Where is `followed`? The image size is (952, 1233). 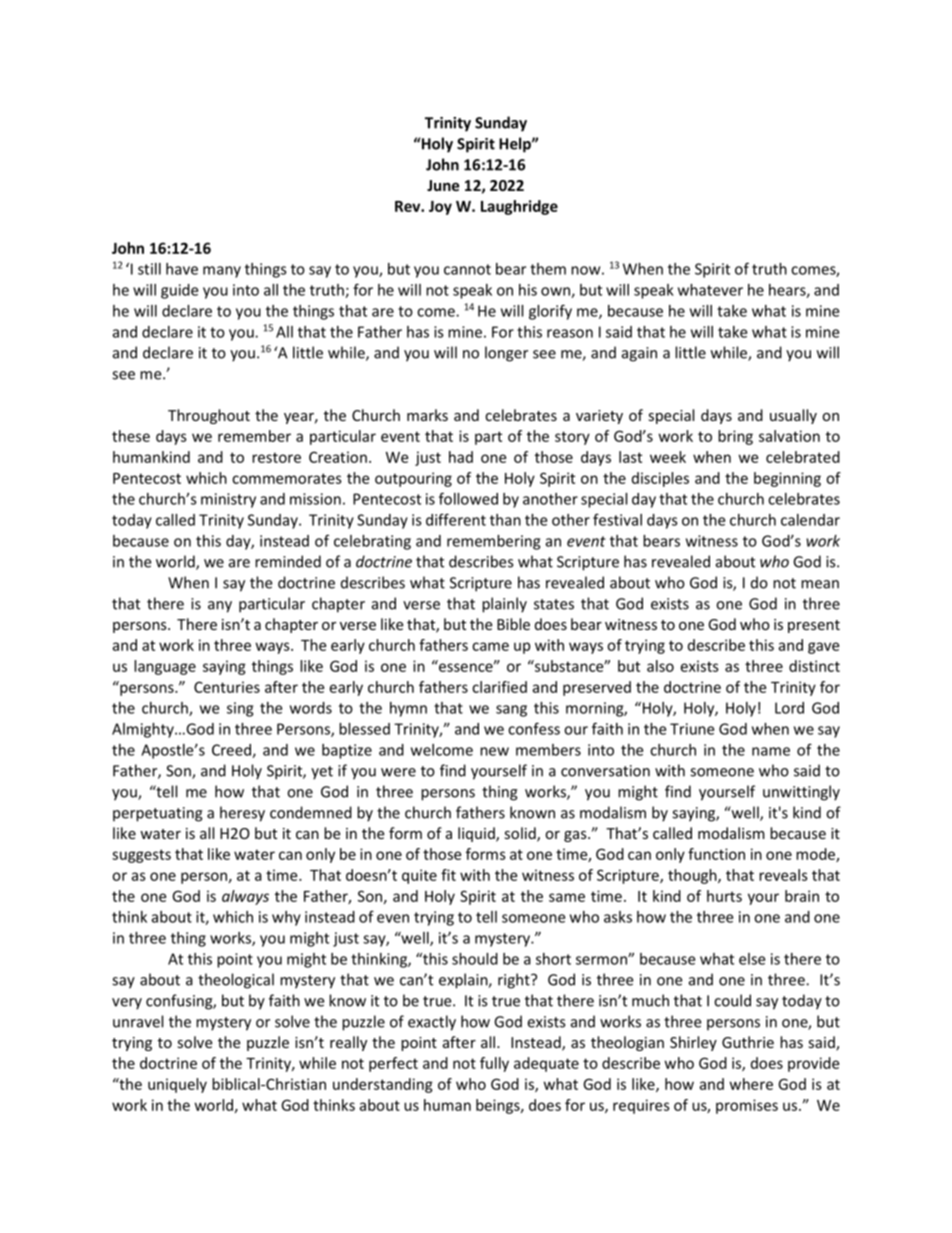
followed is located at coordinates (468, 498).
